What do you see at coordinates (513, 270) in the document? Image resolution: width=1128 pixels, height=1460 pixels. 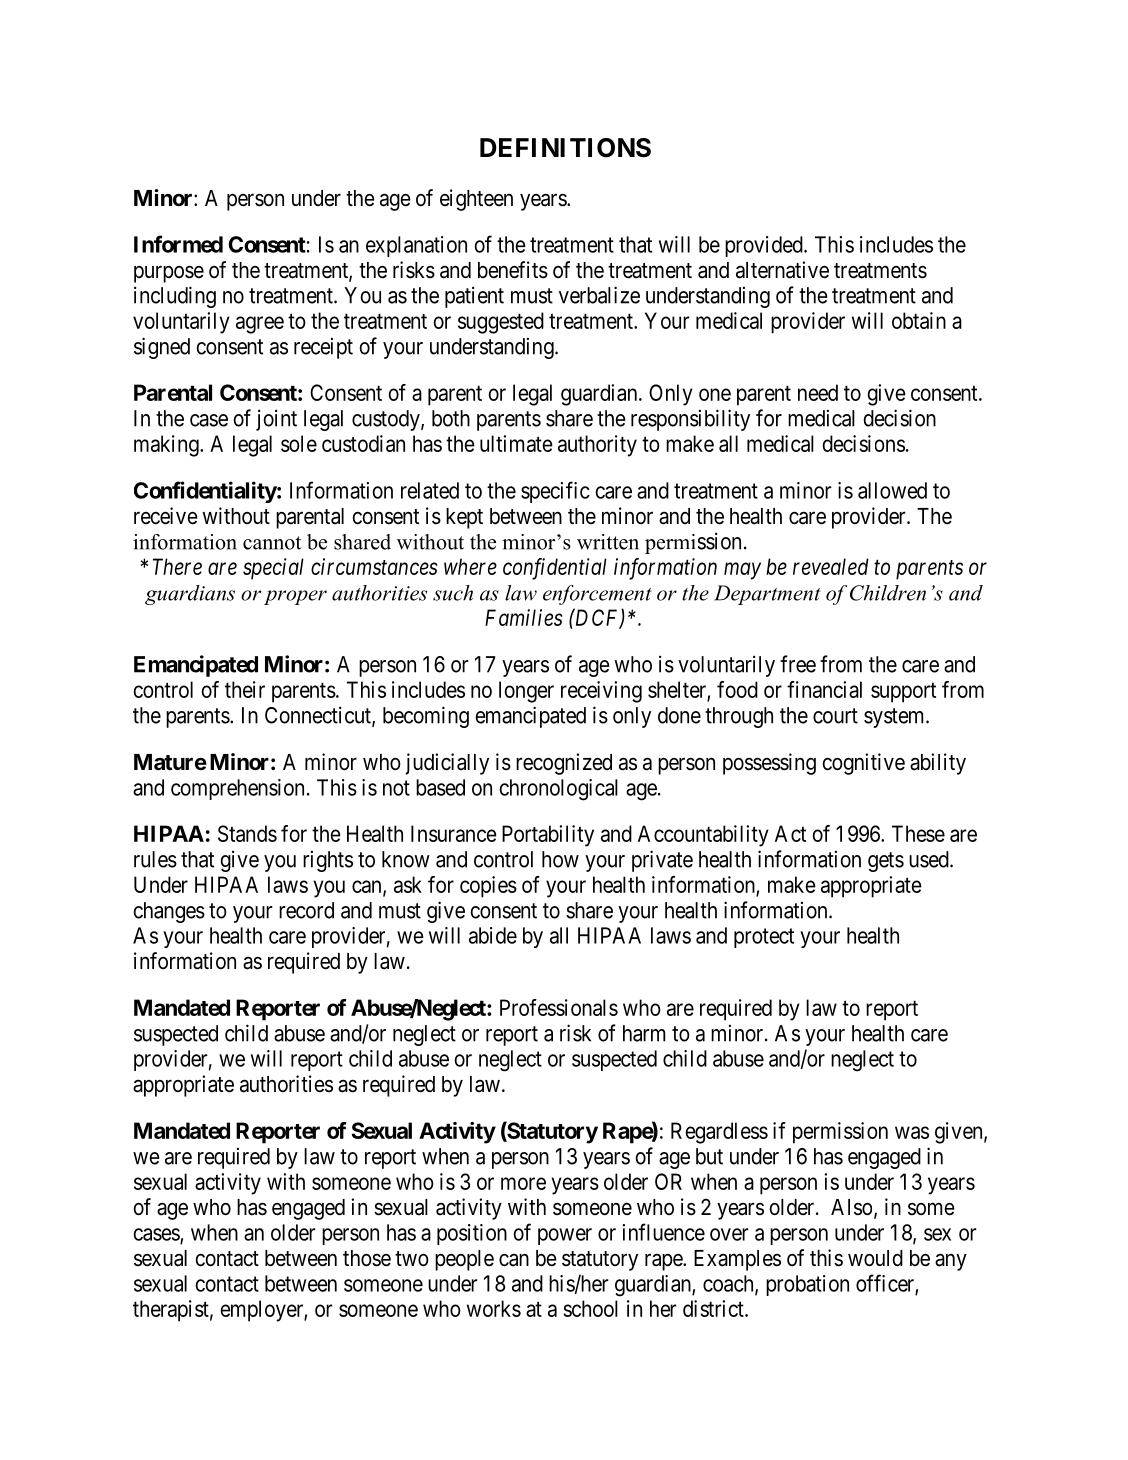 I see `benefits` at bounding box center [513, 270].
